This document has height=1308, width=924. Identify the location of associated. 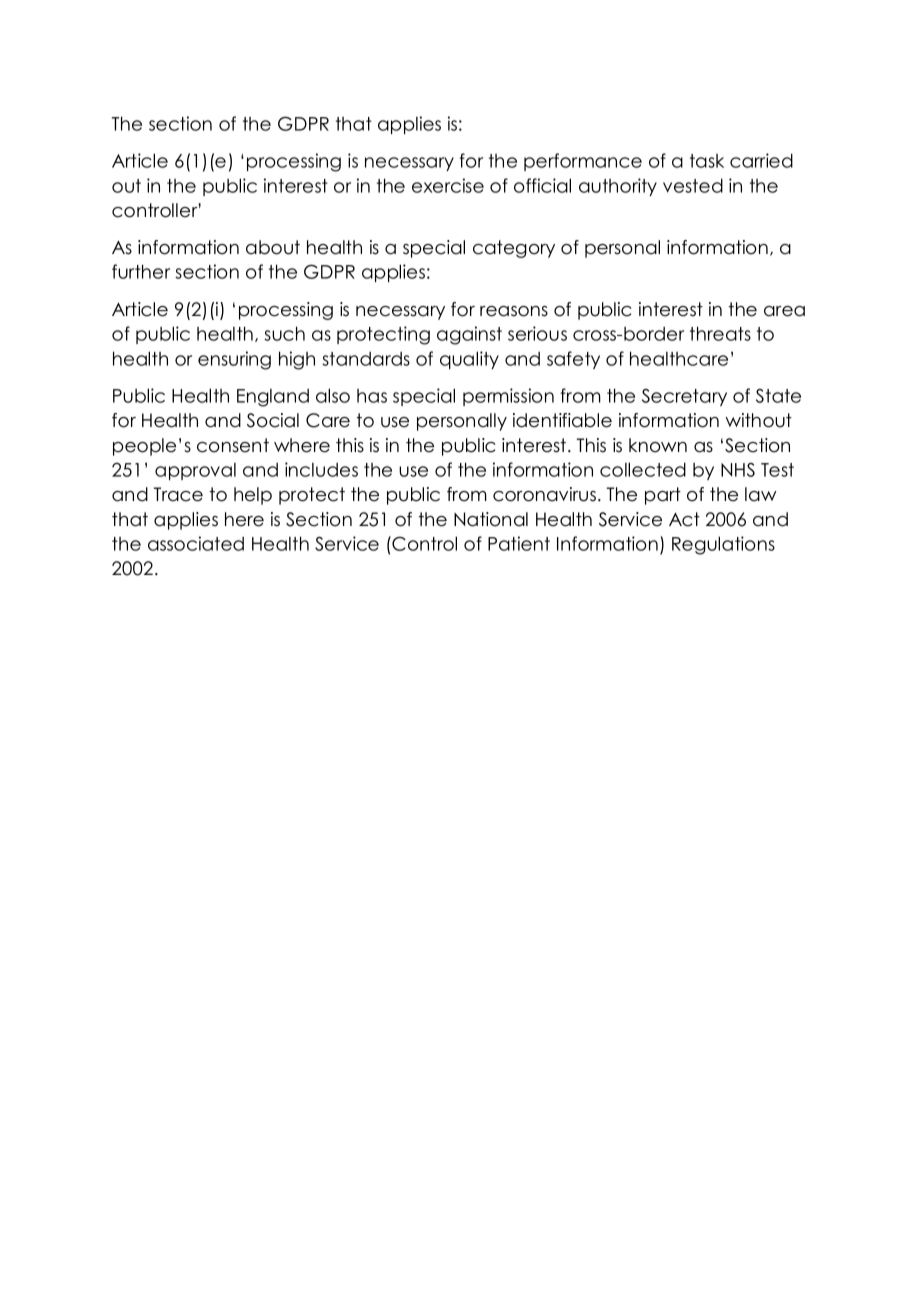
(196, 543).
